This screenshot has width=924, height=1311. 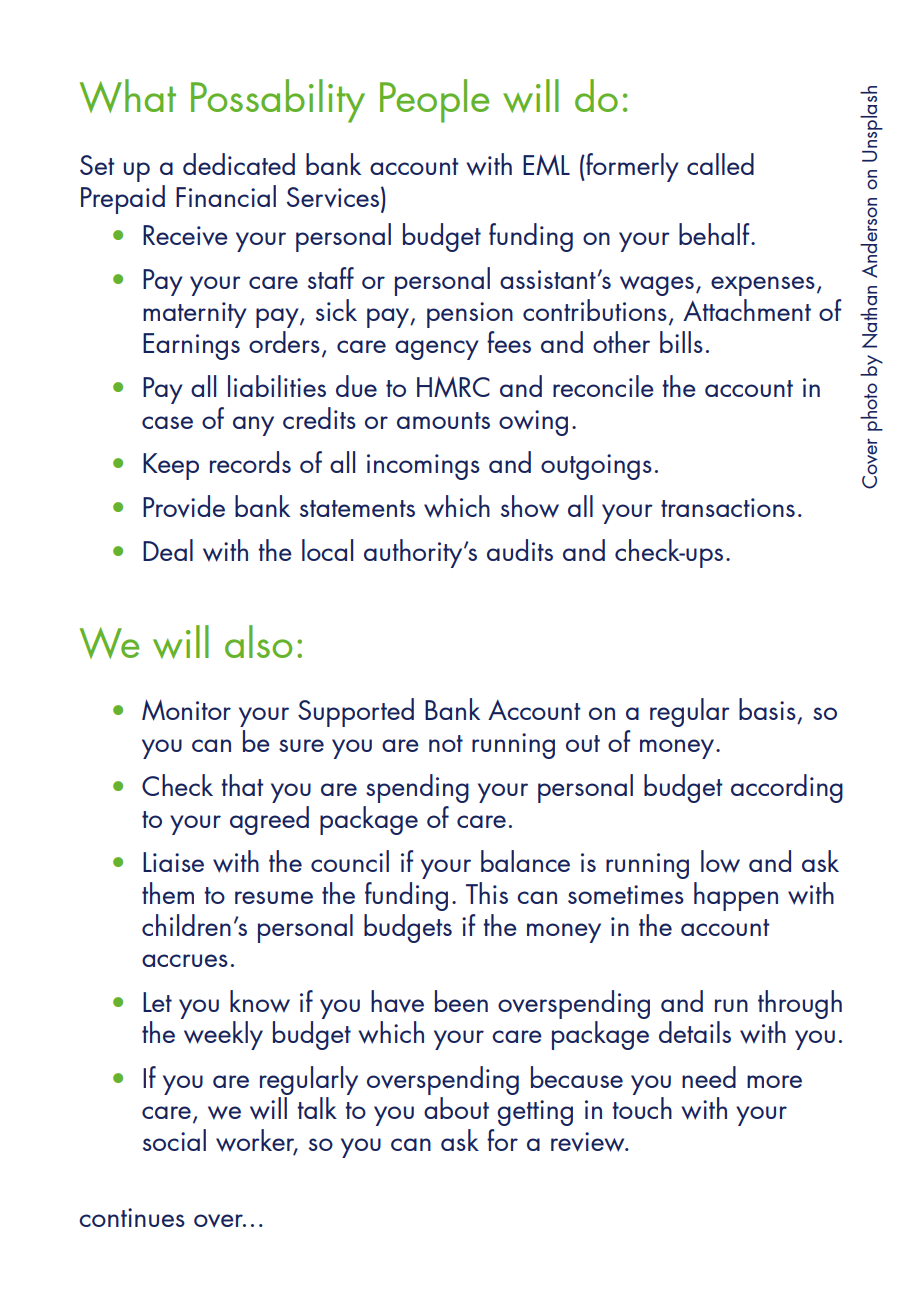 What do you see at coordinates (525, 861) in the screenshot?
I see `balance` at bounding box center [525, 861].
